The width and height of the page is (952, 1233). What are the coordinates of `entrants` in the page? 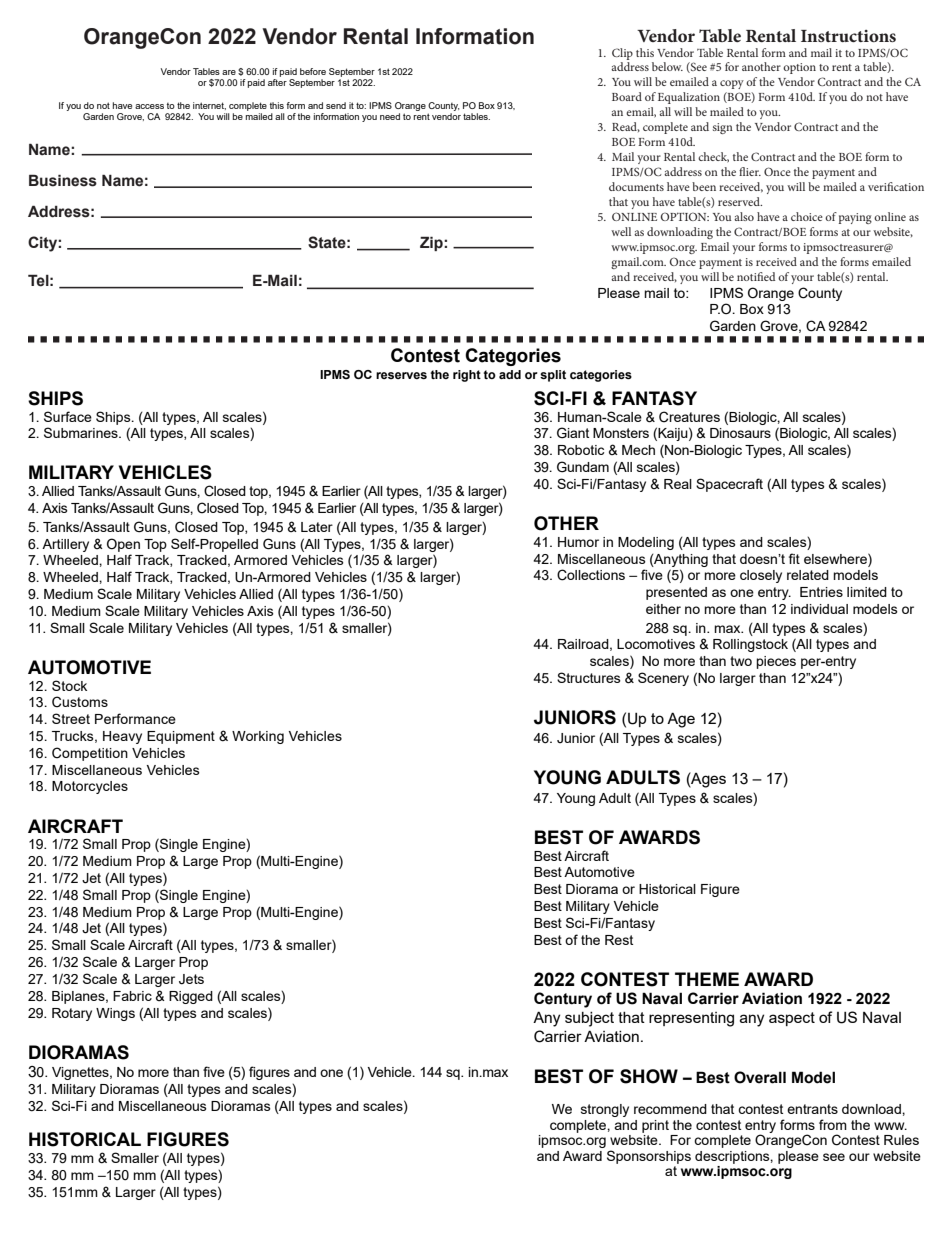 It's located at (812, 1109).
